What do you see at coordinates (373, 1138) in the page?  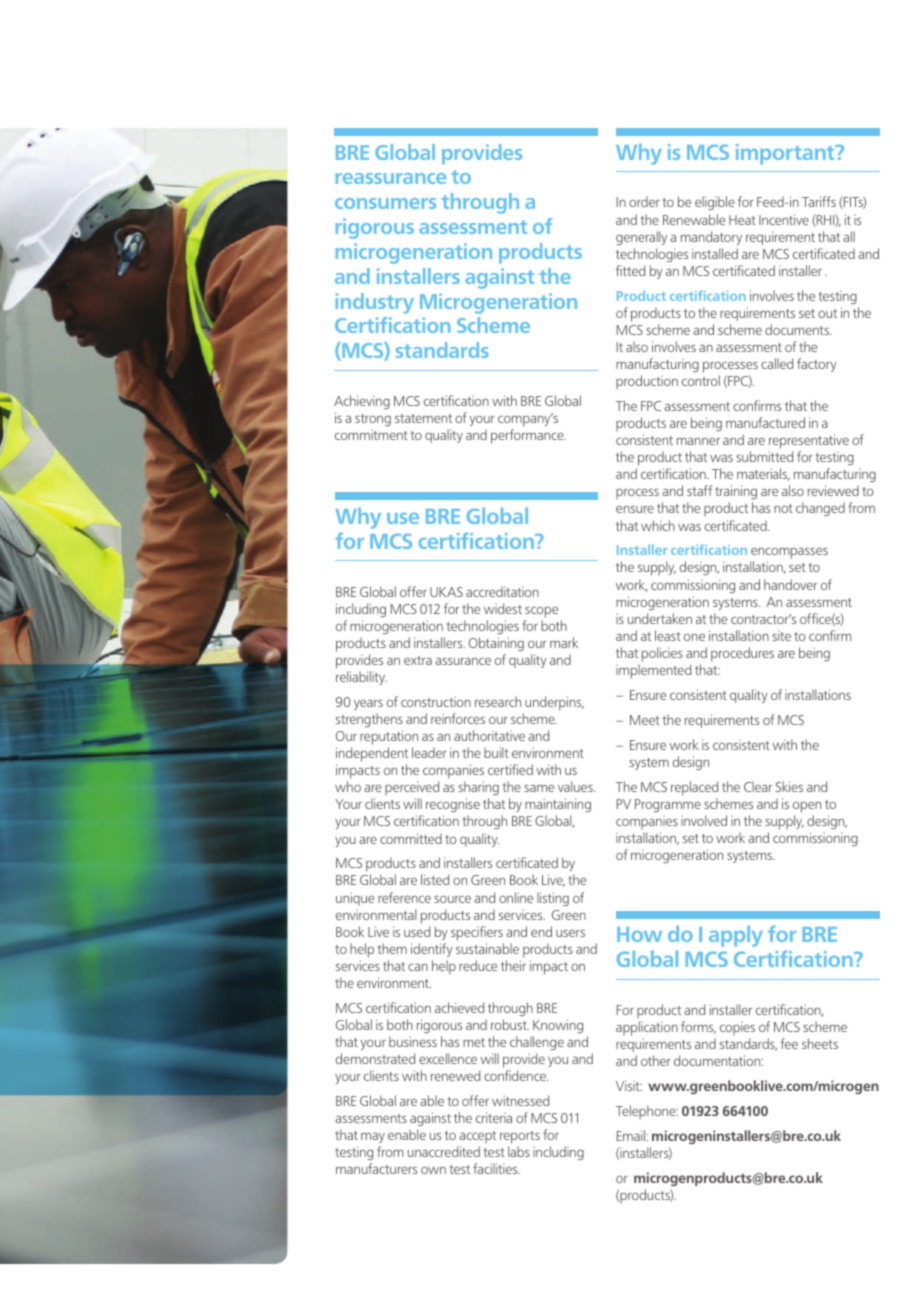 I see `may` at bounding box center [373, 1138].
